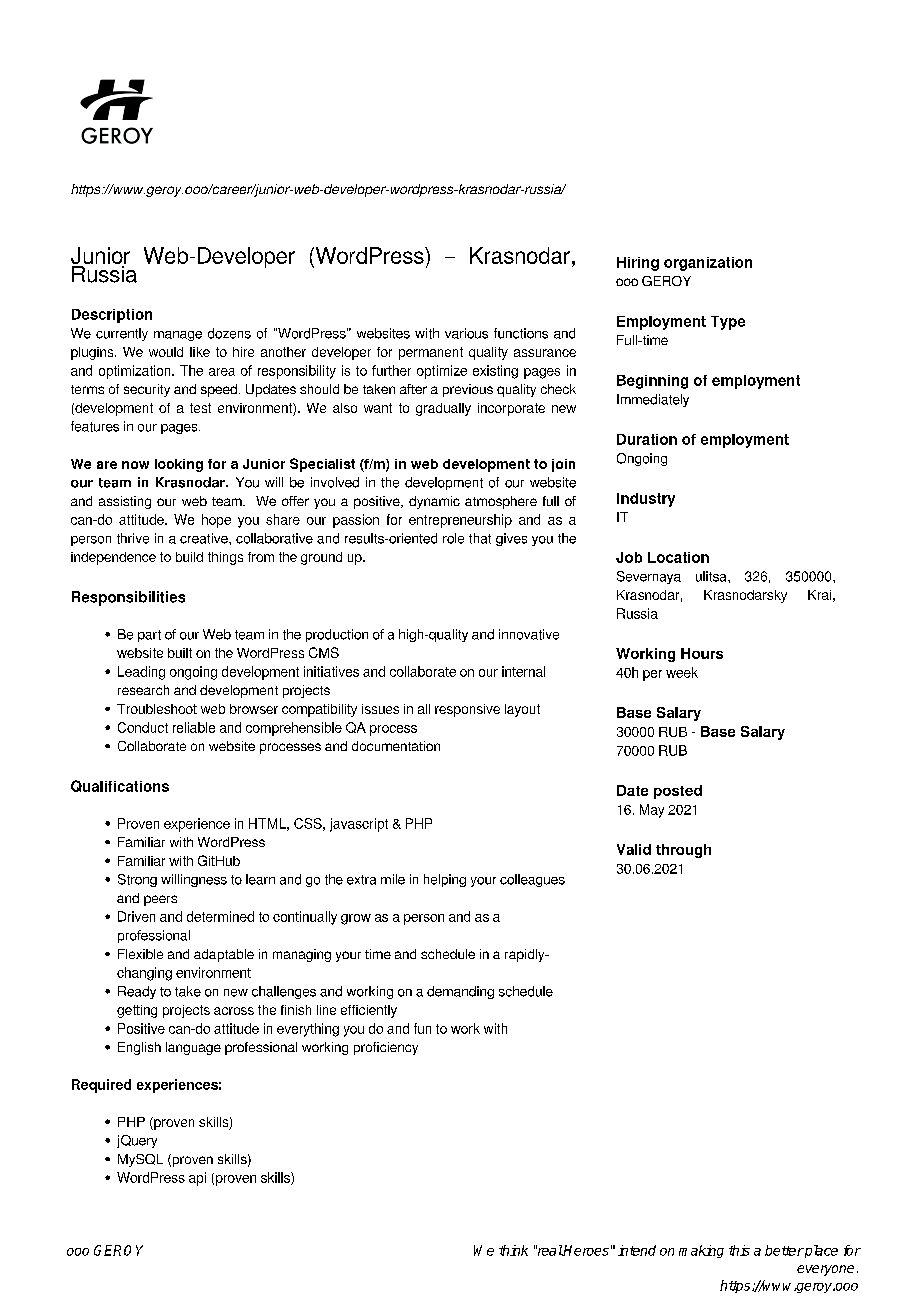  What do you see at coordinates (193, 1048) in the image?
I see `language` at bounding box center [193, 1048].
